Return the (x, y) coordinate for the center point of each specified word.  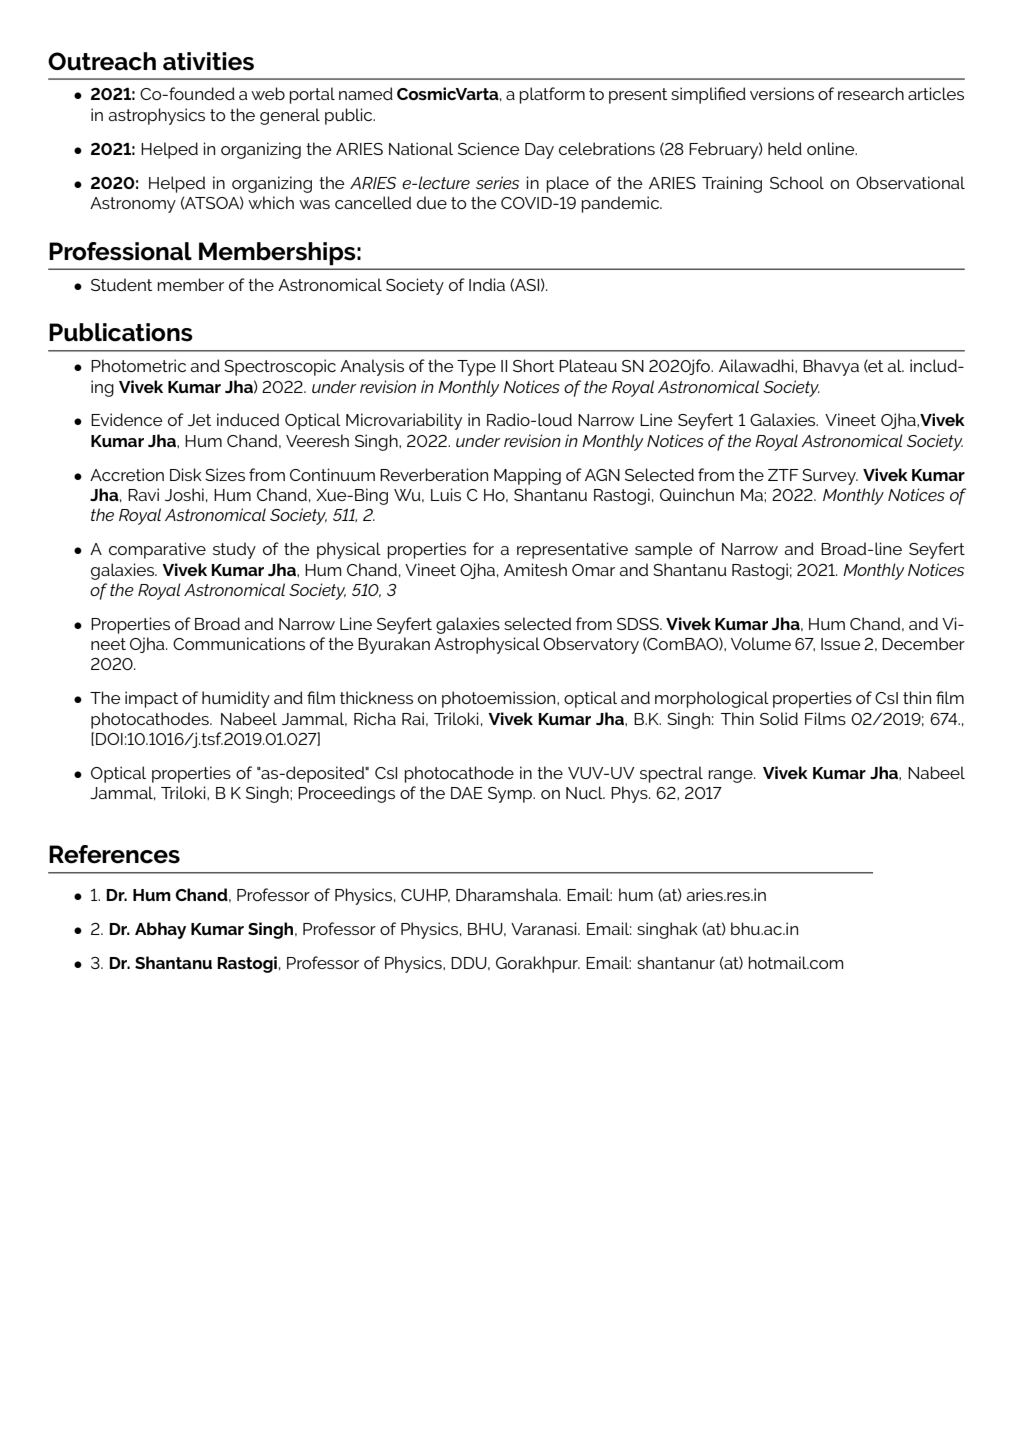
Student (121, 284)
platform (552, 95)
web (268, 93)
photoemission (500, 699)
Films (825, 718)
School (797, 182)
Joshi (184, 494)
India (487, 284)
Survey (830, 477)
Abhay (160, 930)
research (871, 93)
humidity (236, 699)
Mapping (527, 476)
